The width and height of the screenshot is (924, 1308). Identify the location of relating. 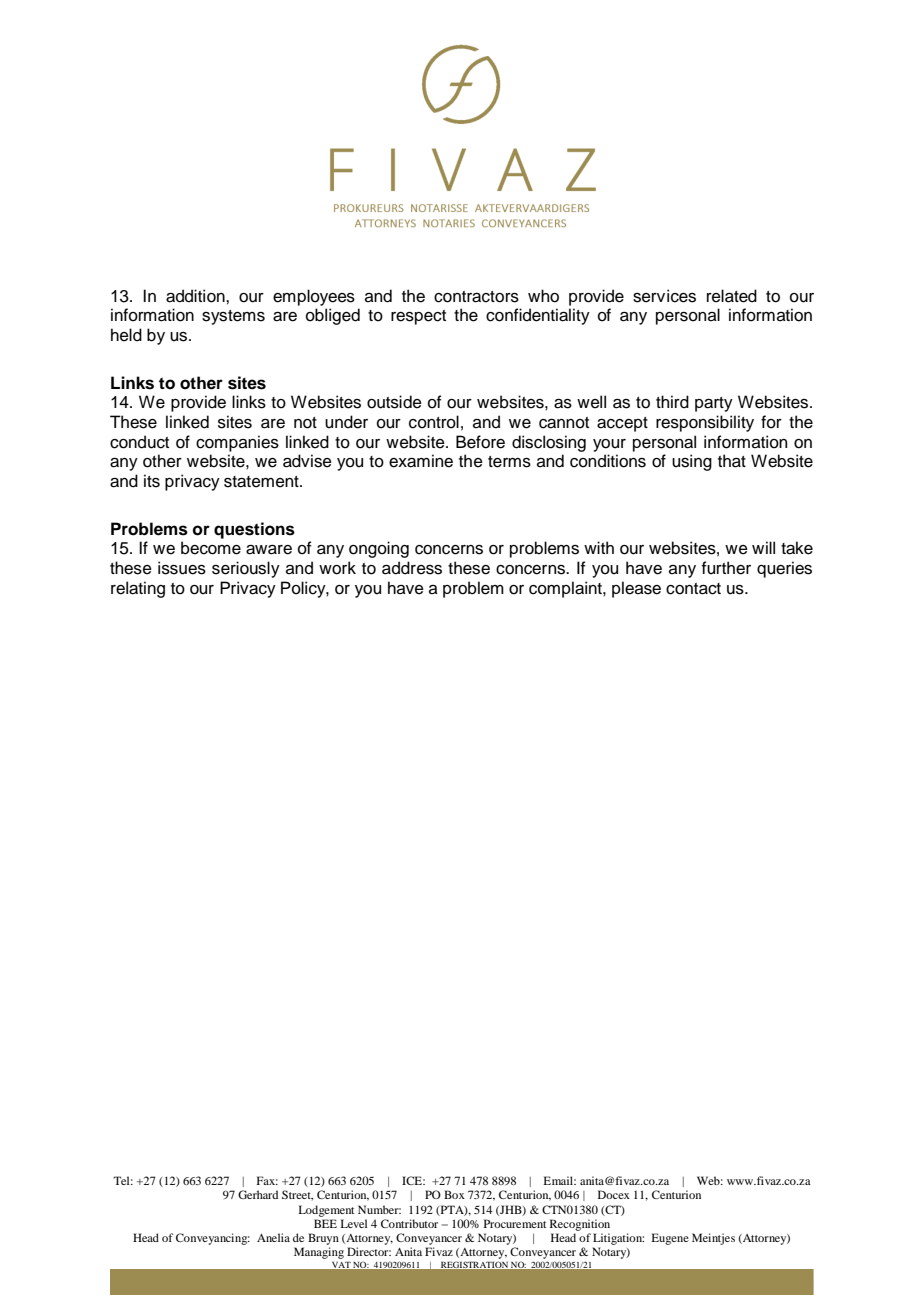
(138, 589).
